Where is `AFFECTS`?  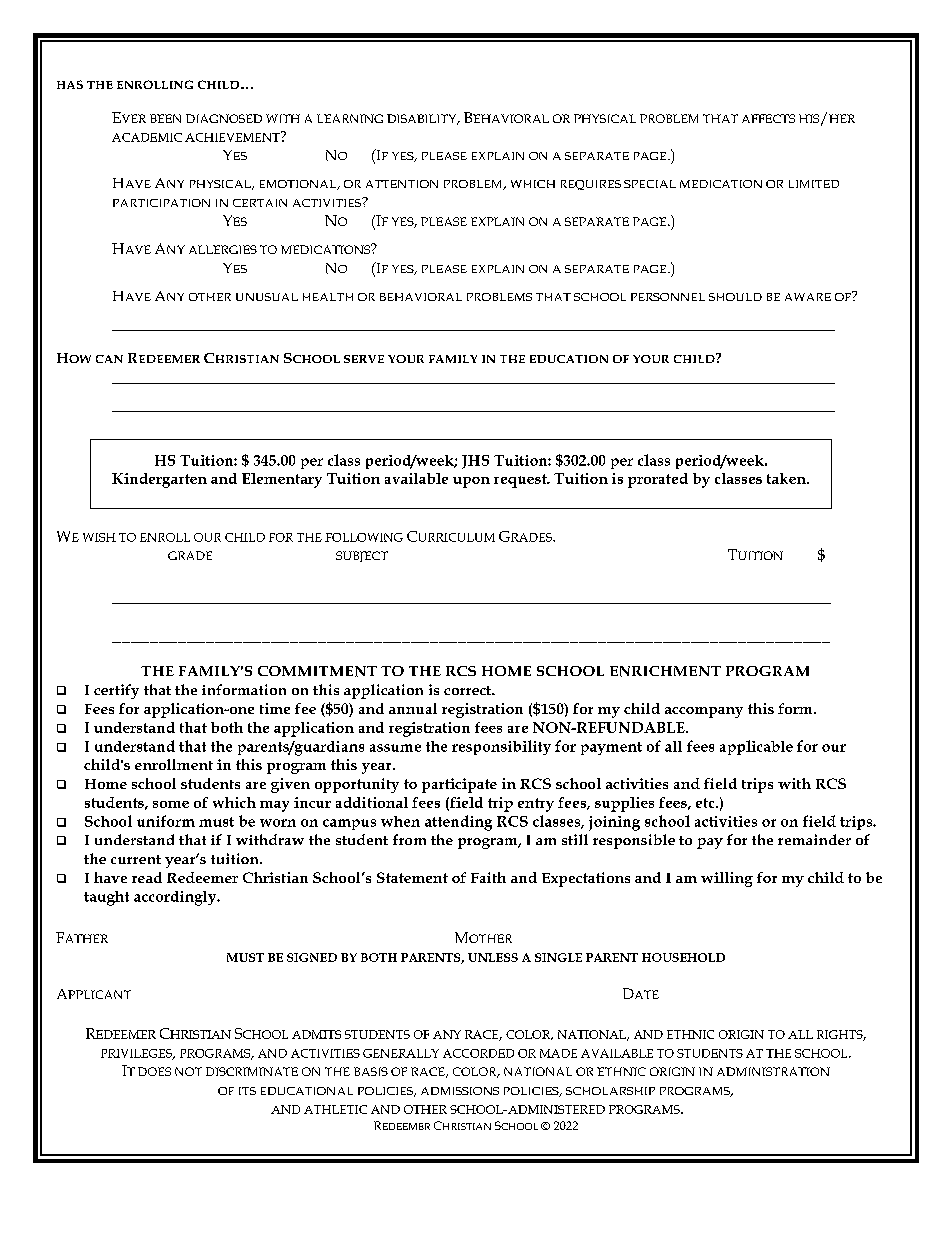
AFFECTS is located at coordinates (768, 118).
